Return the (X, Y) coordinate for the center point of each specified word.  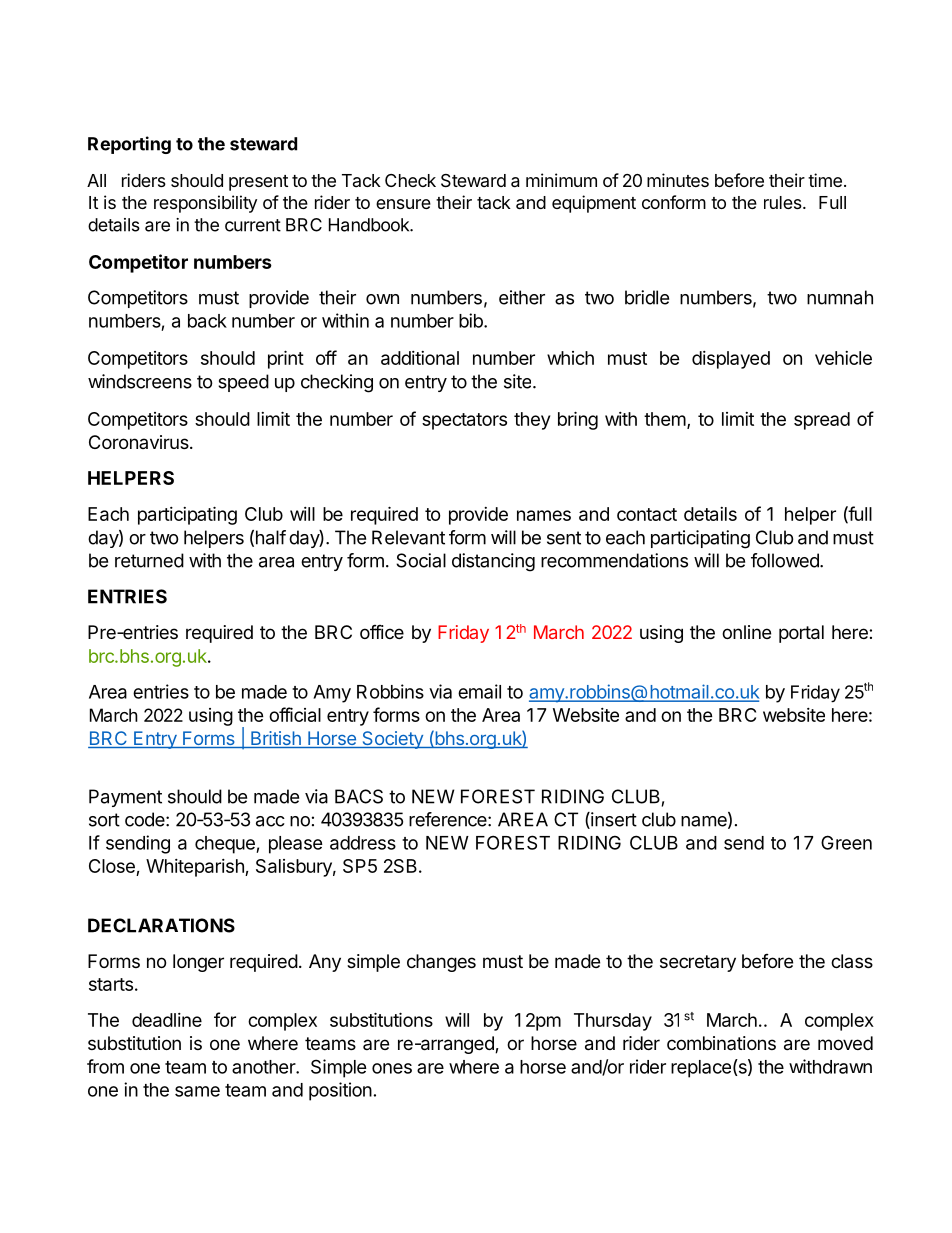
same (197, 1091)
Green (846, 842)
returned (149, 560)
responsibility (205, 204)
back (207, 321)
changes (441, 963)
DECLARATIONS (161, 925)
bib (472, 320)
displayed (731, 360)
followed (786, 560)
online (746, 632)
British (276, 739)
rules (784, 202)
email (479, 691)
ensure (403, 204)
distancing (493, 562)
